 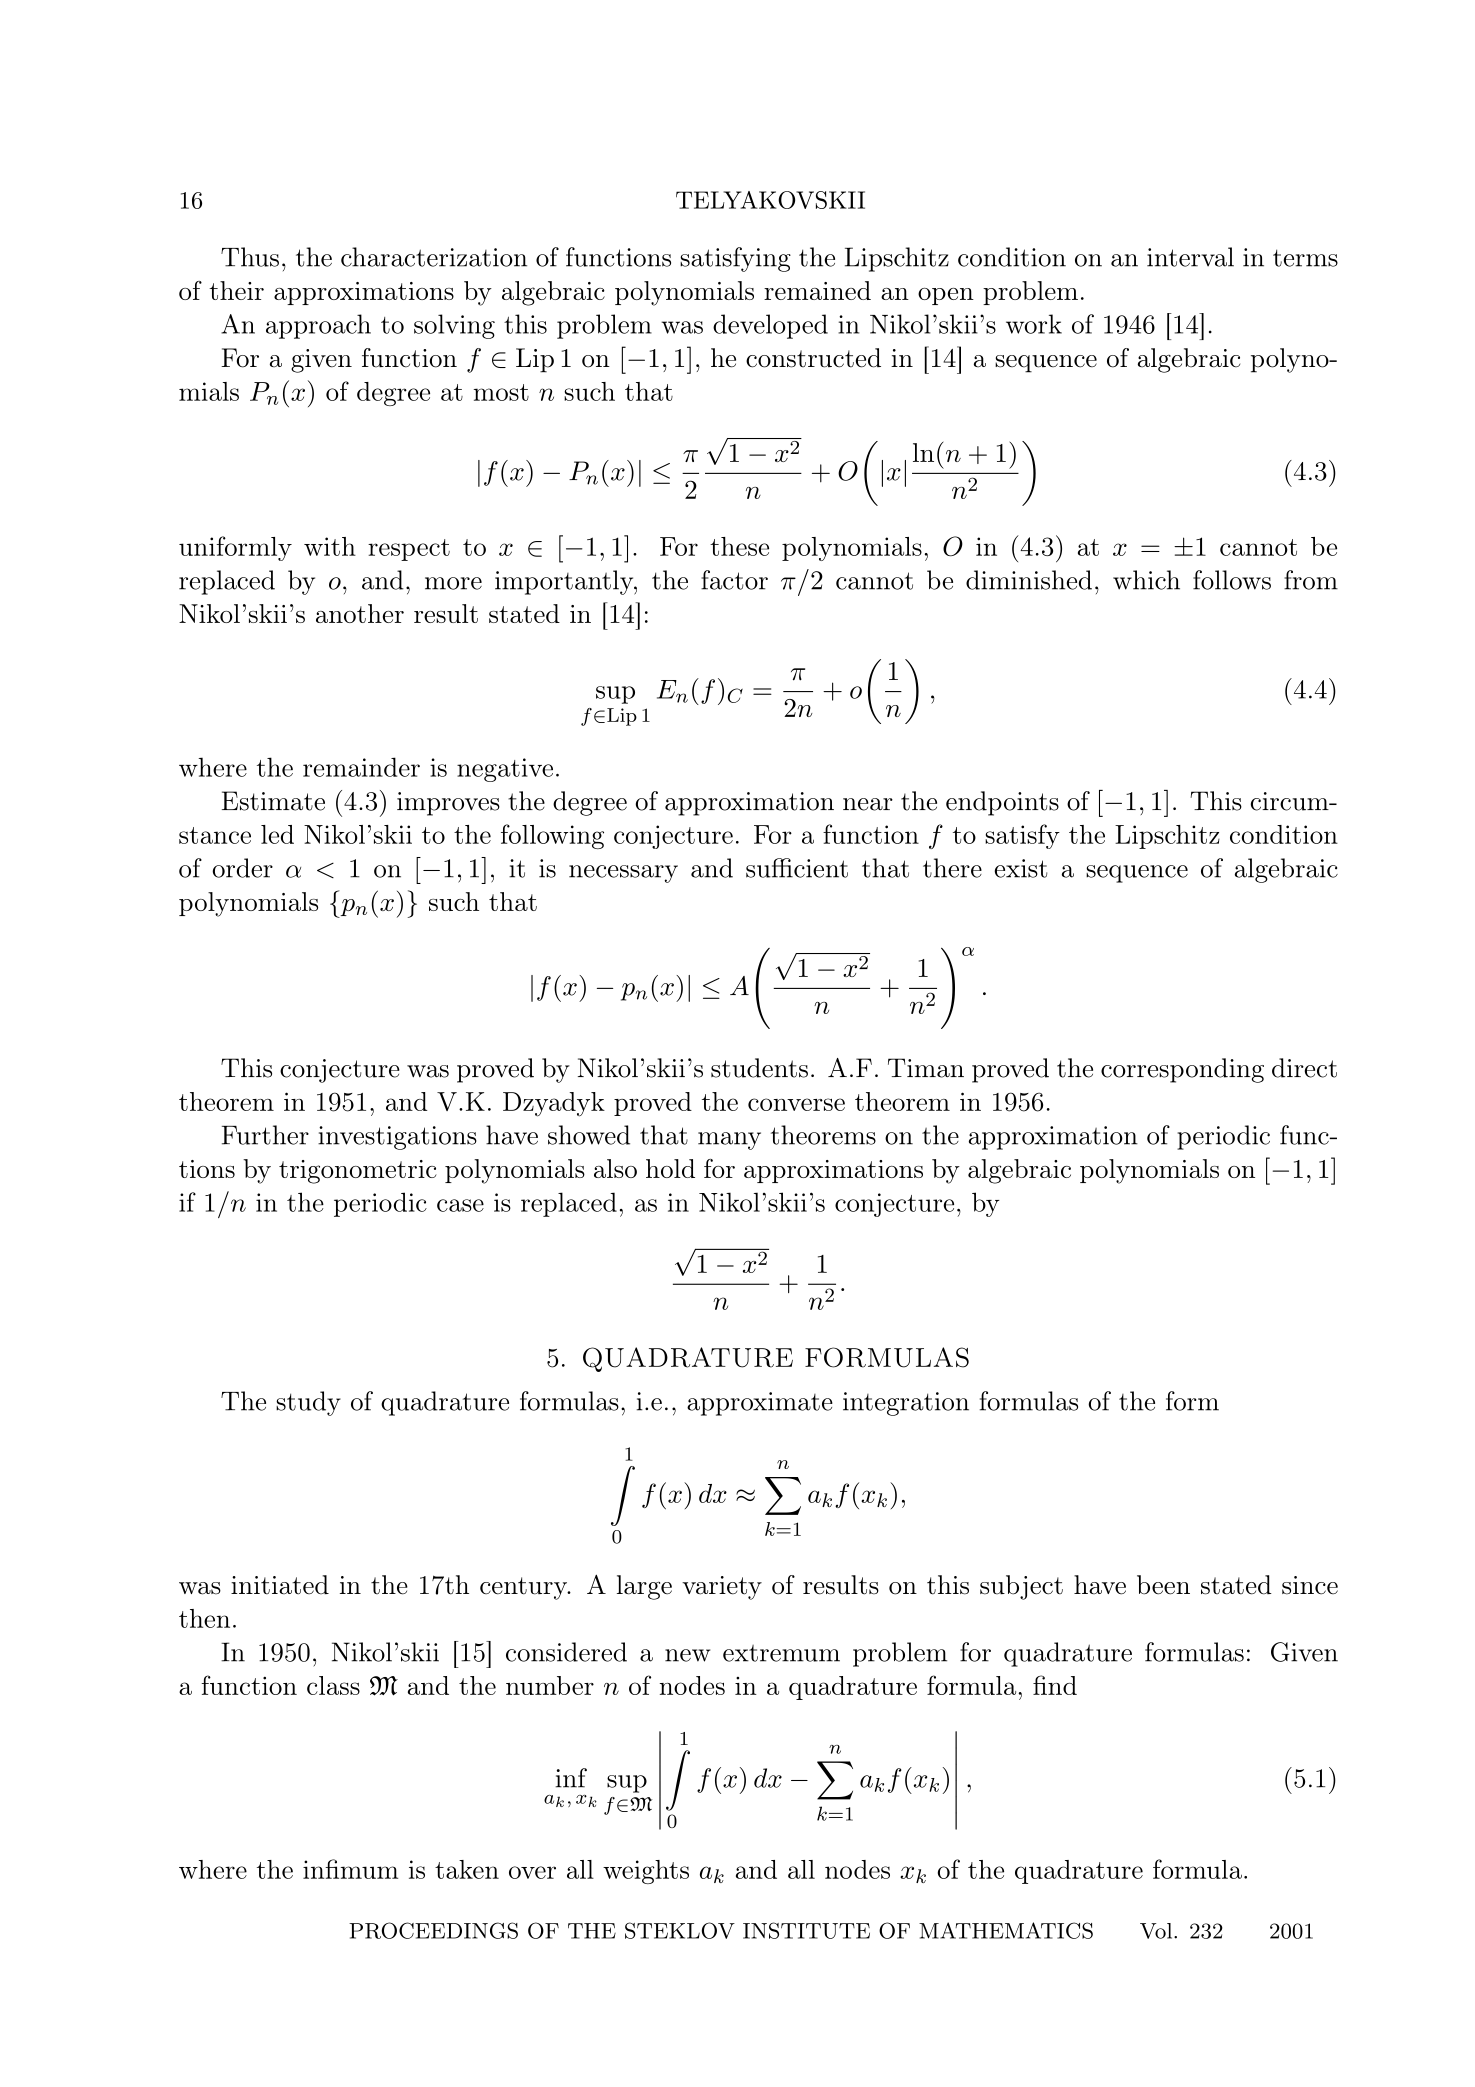 I want to click on been, so click(x=1163, y=1585).
